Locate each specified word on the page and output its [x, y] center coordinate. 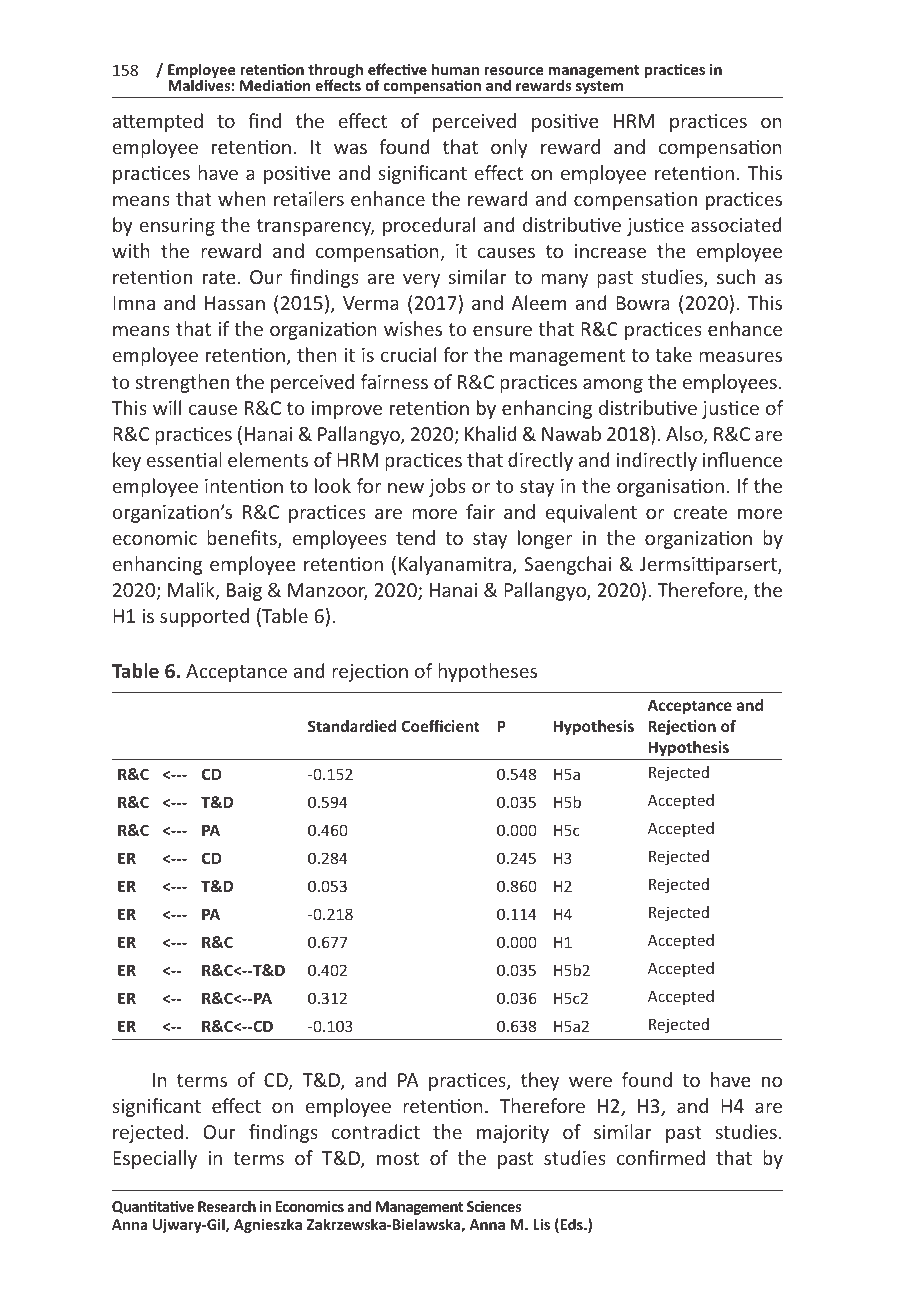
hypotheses [487, 672]
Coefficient [440, 726]
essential [184, 459]
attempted [157, 122]
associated [736, 224]
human [455, 69]
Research [227, 1206]
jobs [447, 487]
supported [204, 617]
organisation [670, 488]
